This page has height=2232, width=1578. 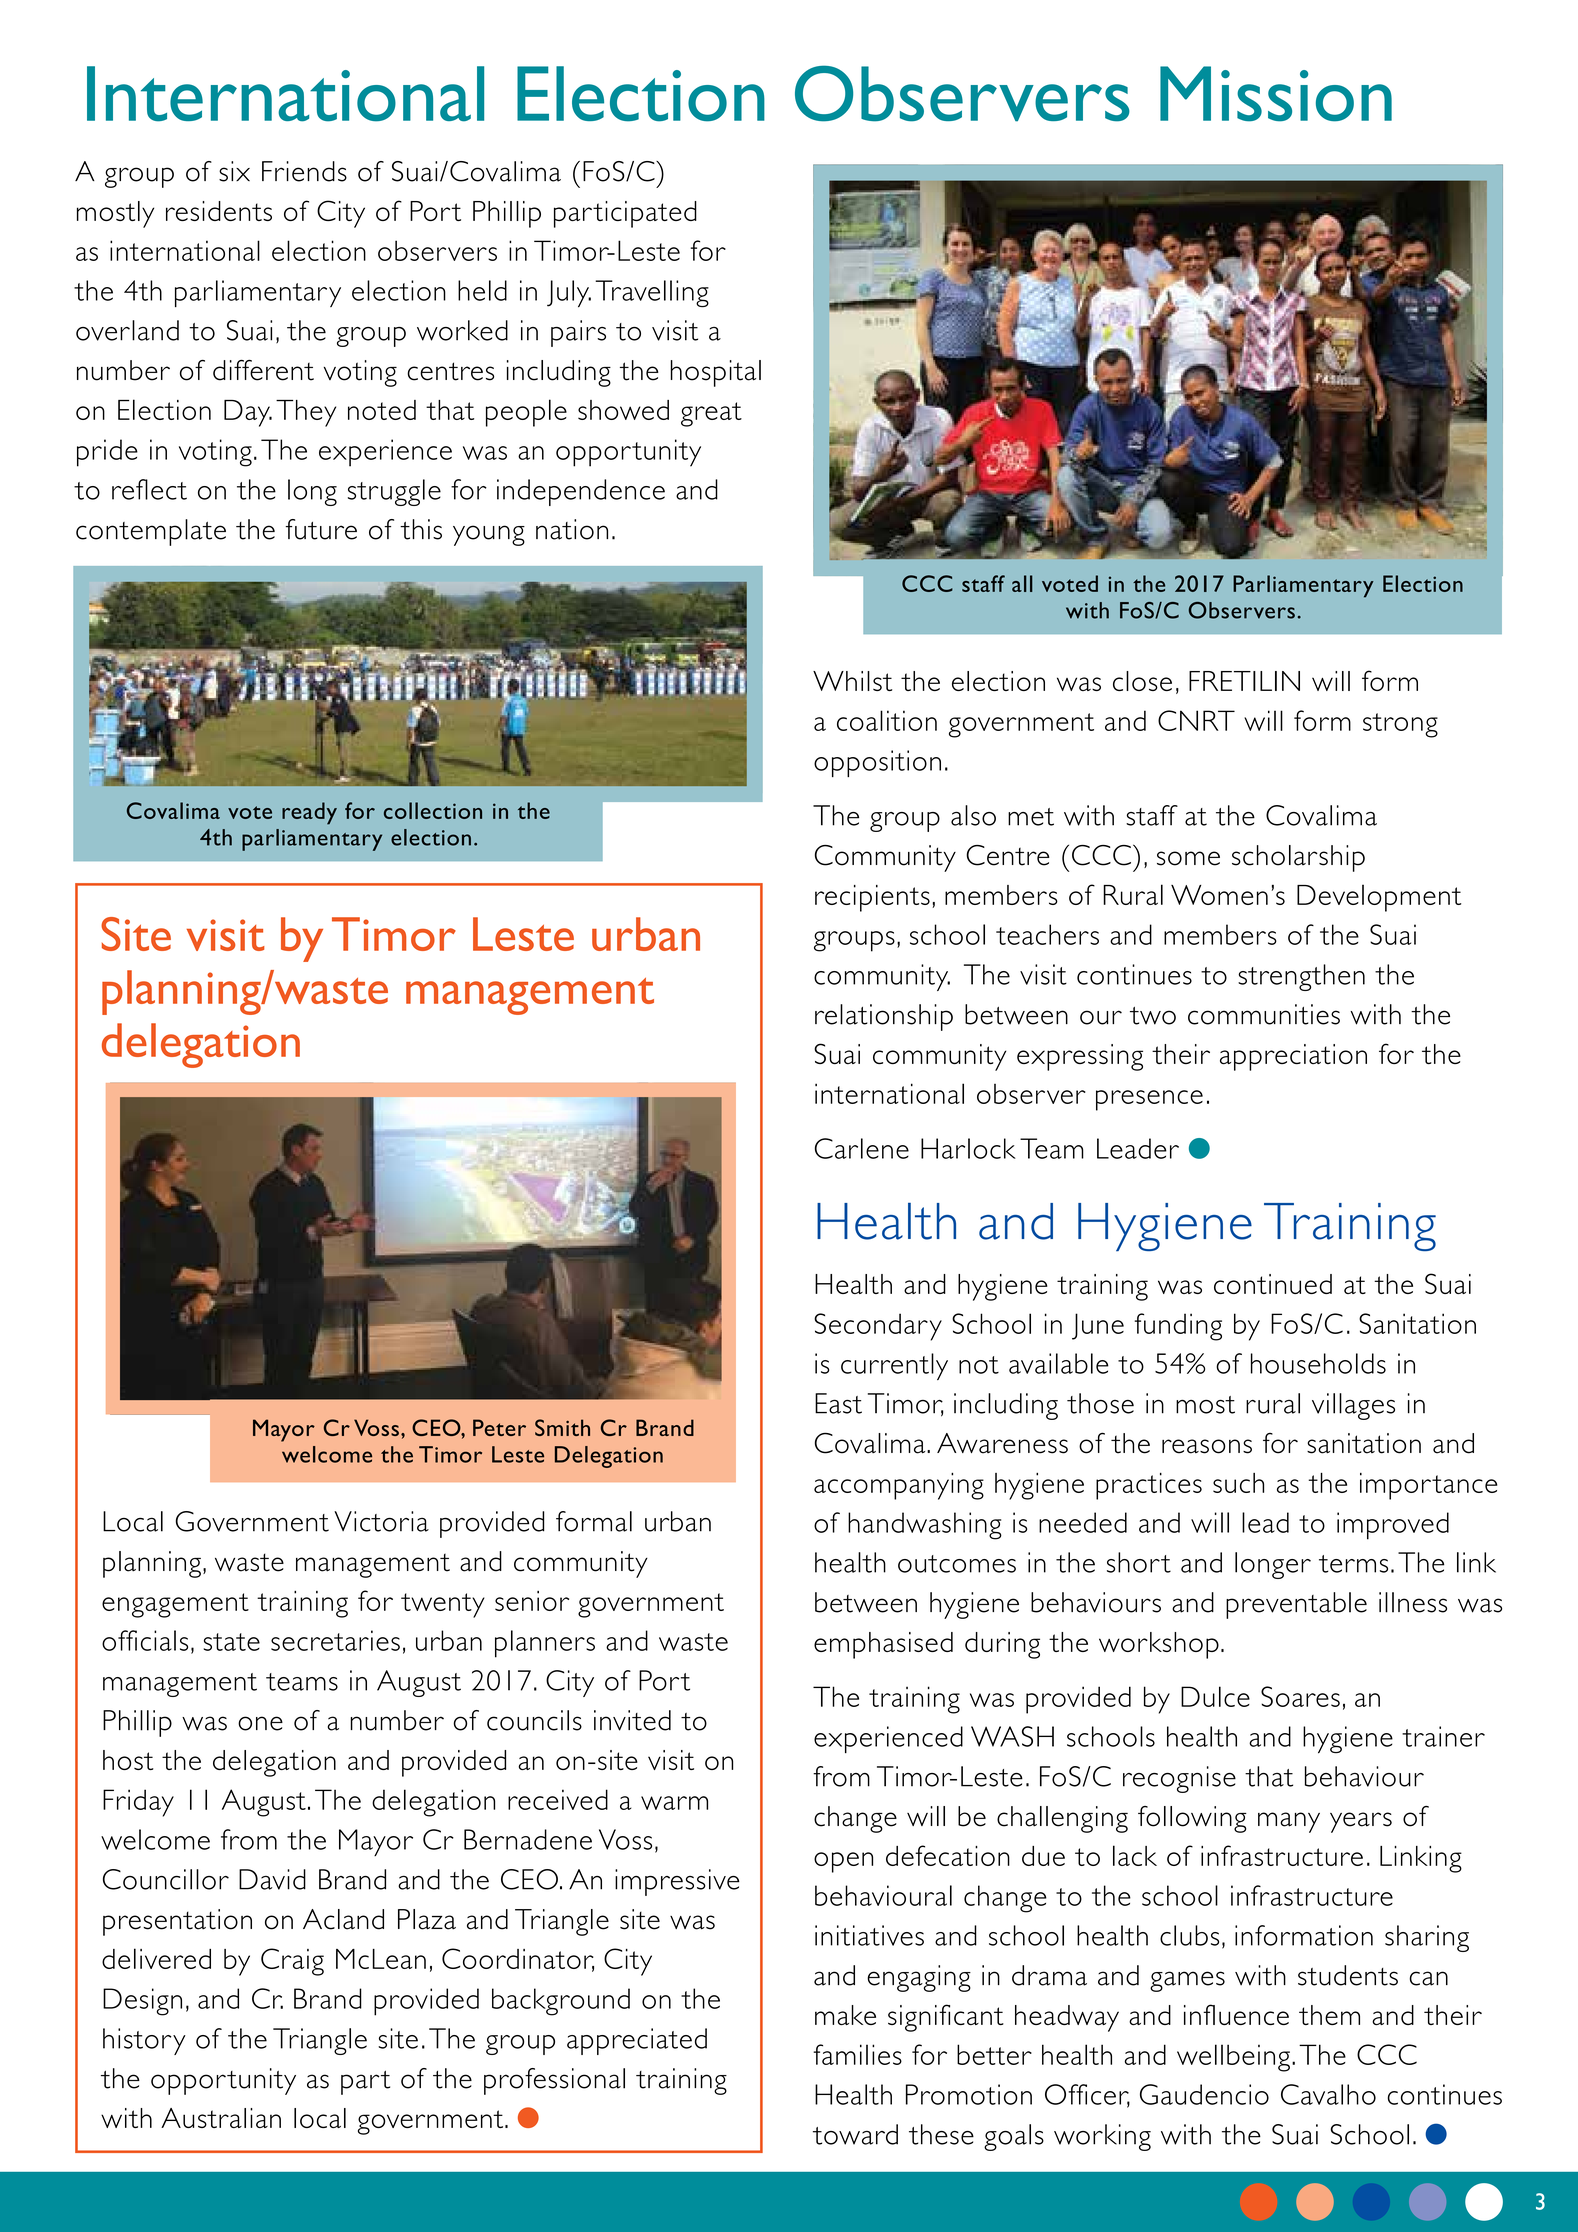 What do you see at coordinates (1300, 1696) in the page?
I see `Soares` at bounding box center [1300, 1696].
